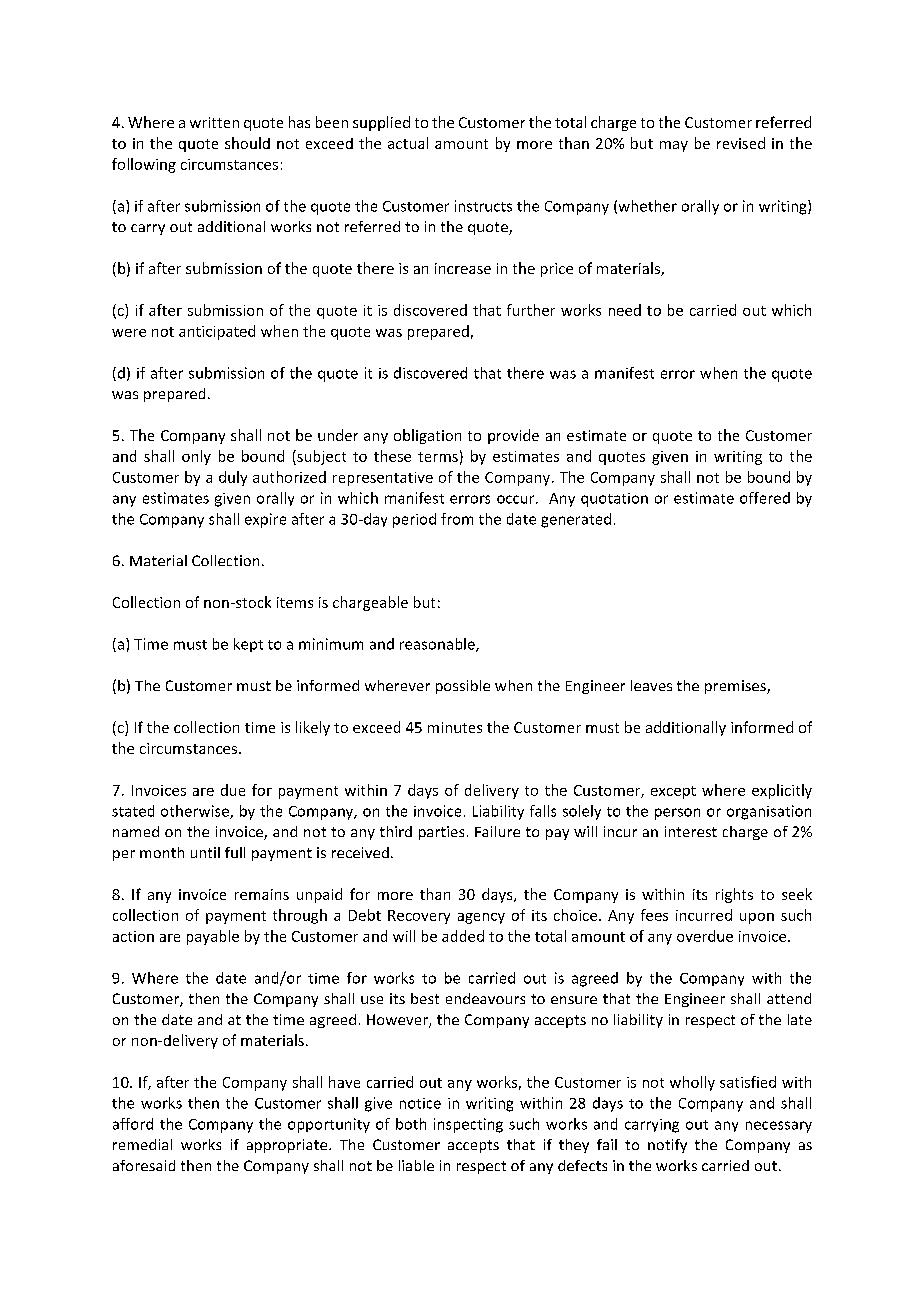  I want to click on inspecting, so click(468, 1125).
